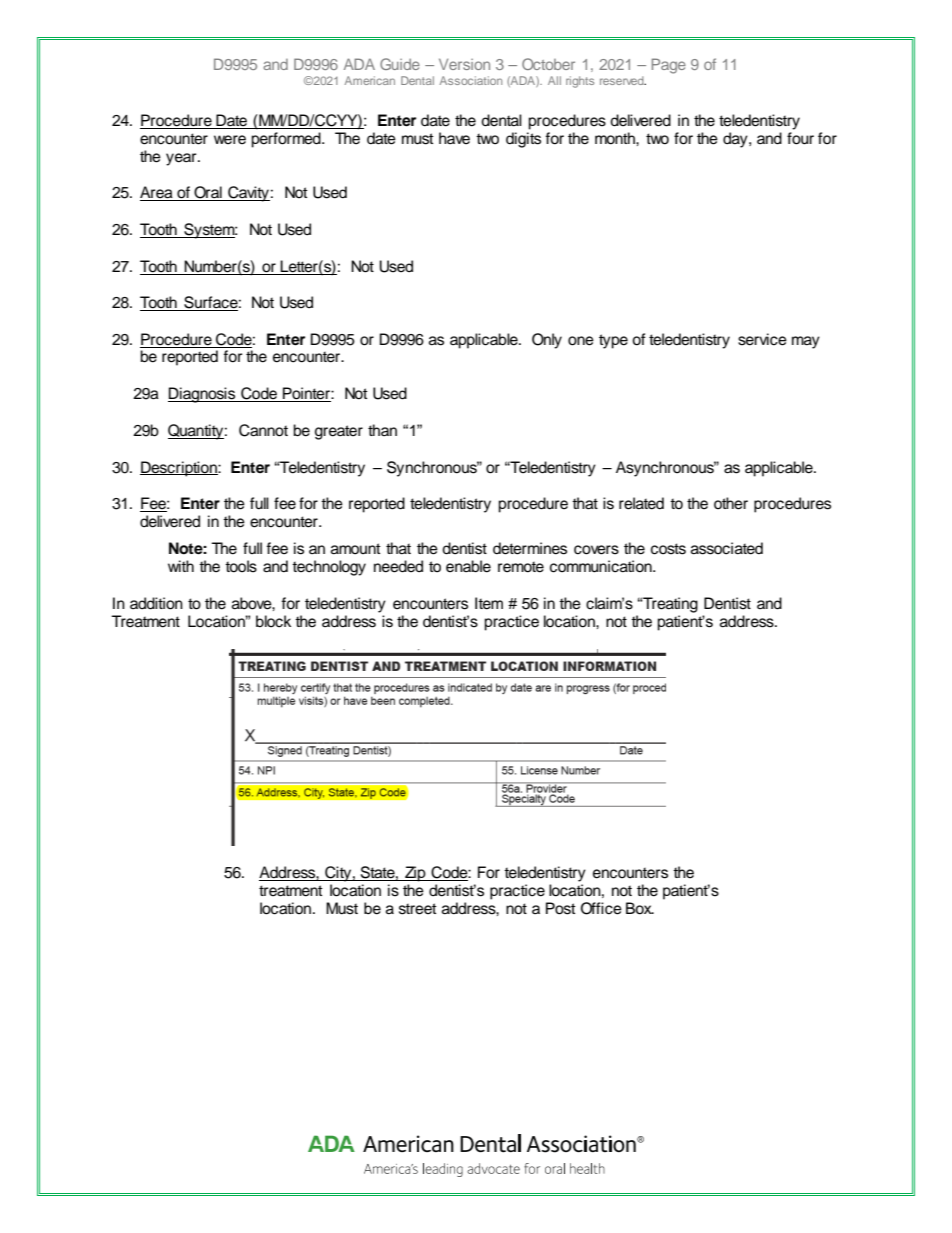 The width and height of the screenshot is (952, 1233). I want to click on Zip, so click(415, 874).
